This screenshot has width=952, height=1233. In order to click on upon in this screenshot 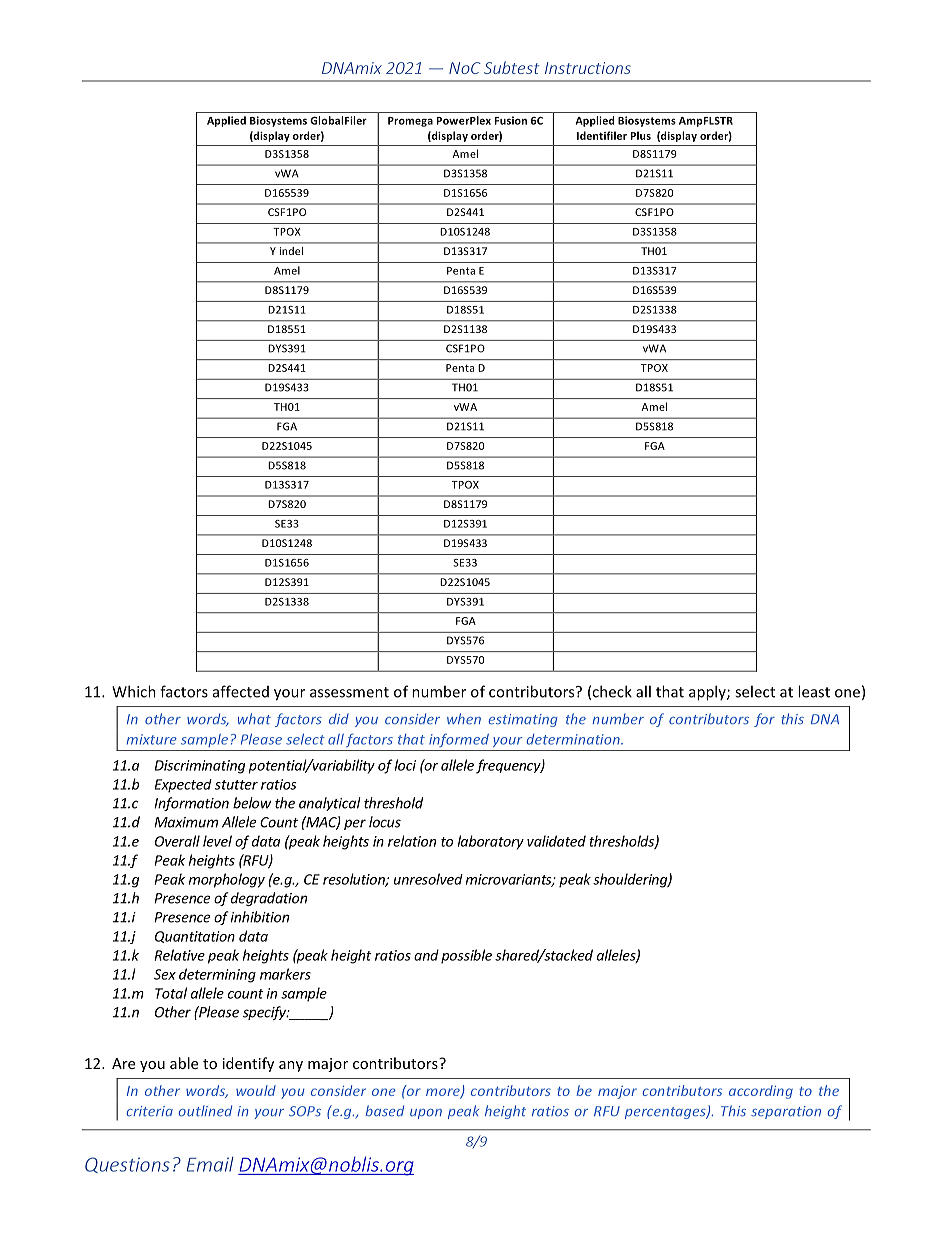, I will do `click(426, 1114)`.
